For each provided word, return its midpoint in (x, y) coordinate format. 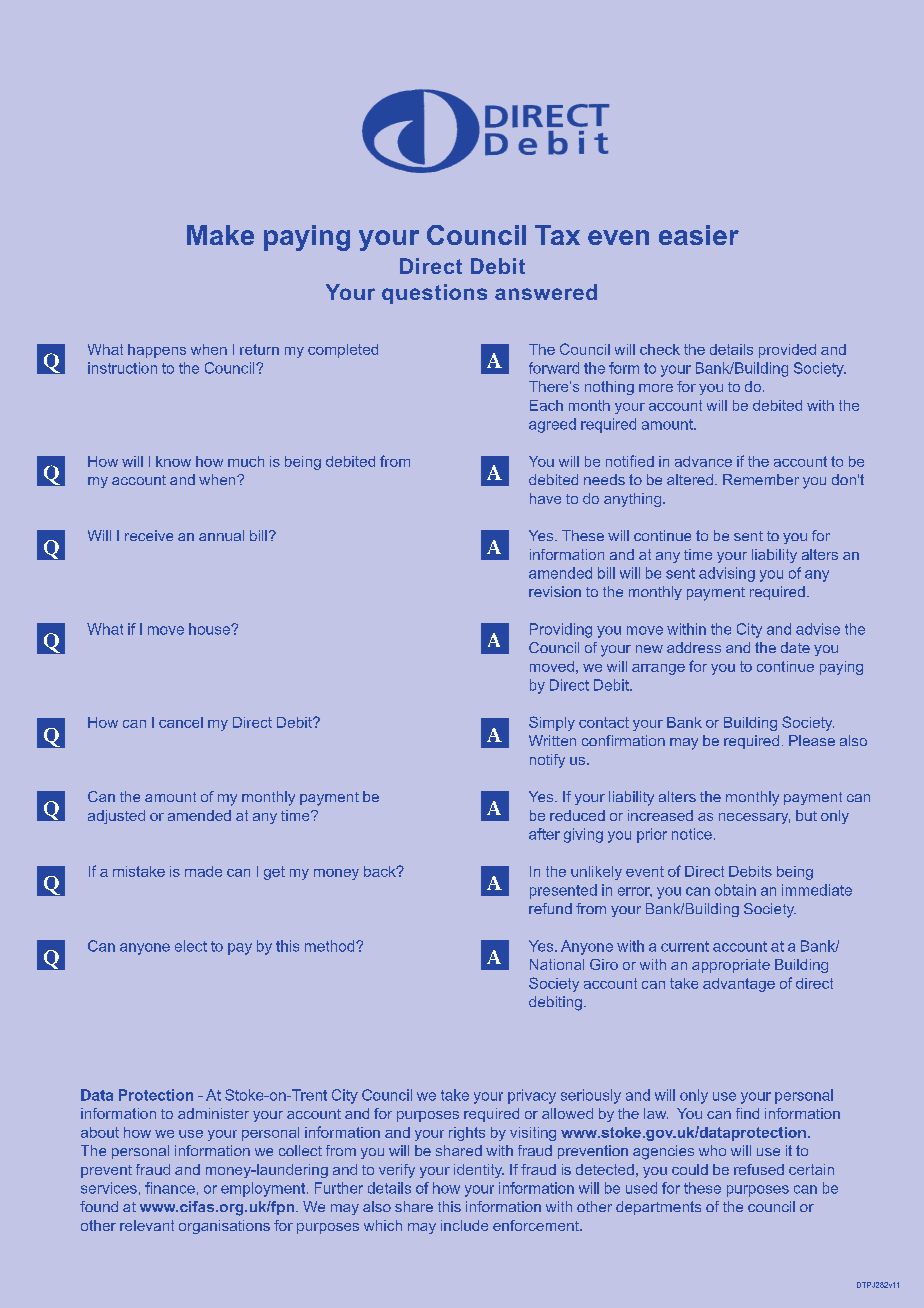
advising (727, 574)
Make (220, 235)
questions (434, 294)
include (464, 1225)
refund (550, 908)
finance (170, 1188)
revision (555, 591)
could (690, 1169)
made (203, 871)
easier (699, 235)
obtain (735, 890)
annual (221, 535)
